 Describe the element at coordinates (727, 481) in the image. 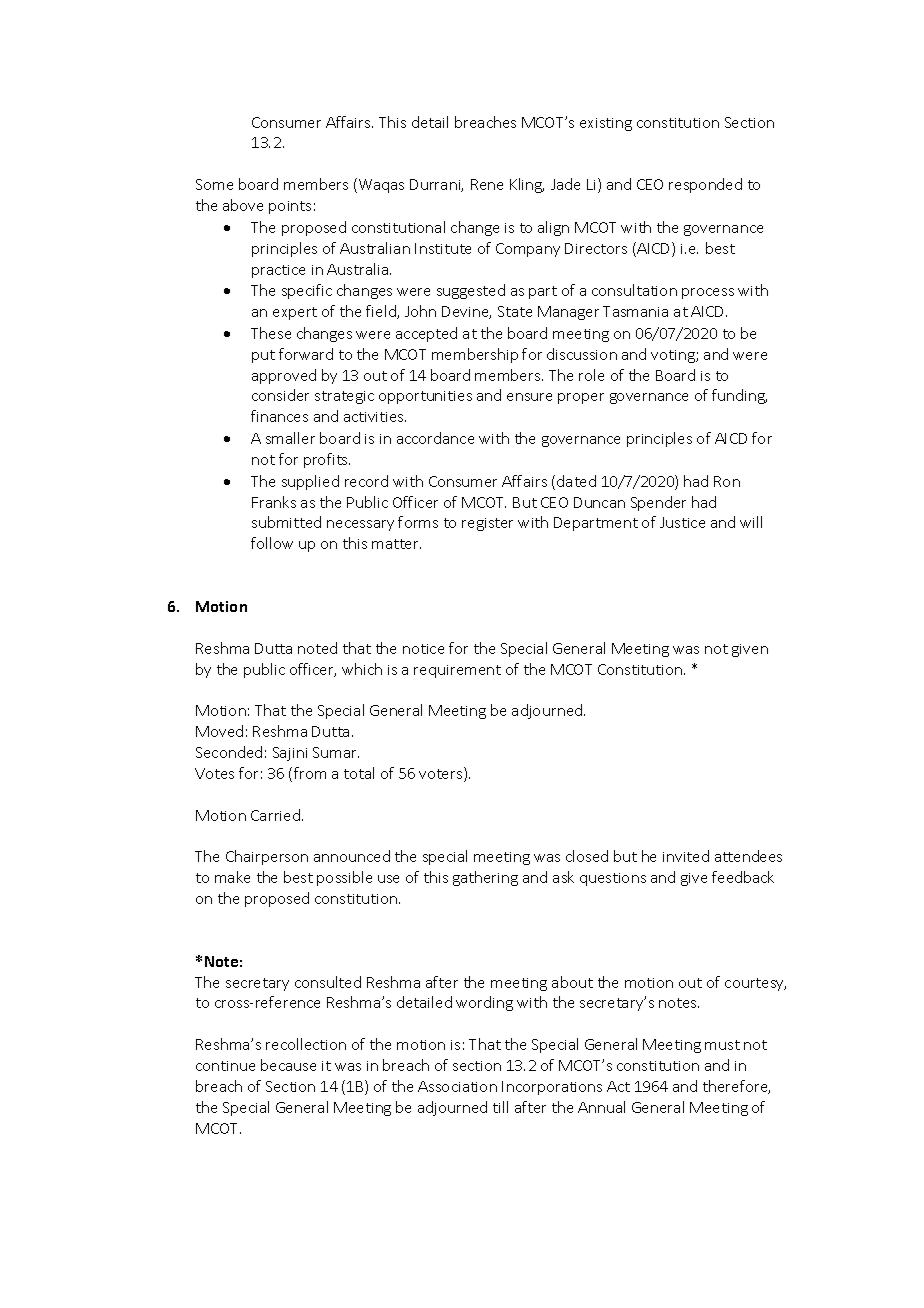

I see `Ron` at that location.
